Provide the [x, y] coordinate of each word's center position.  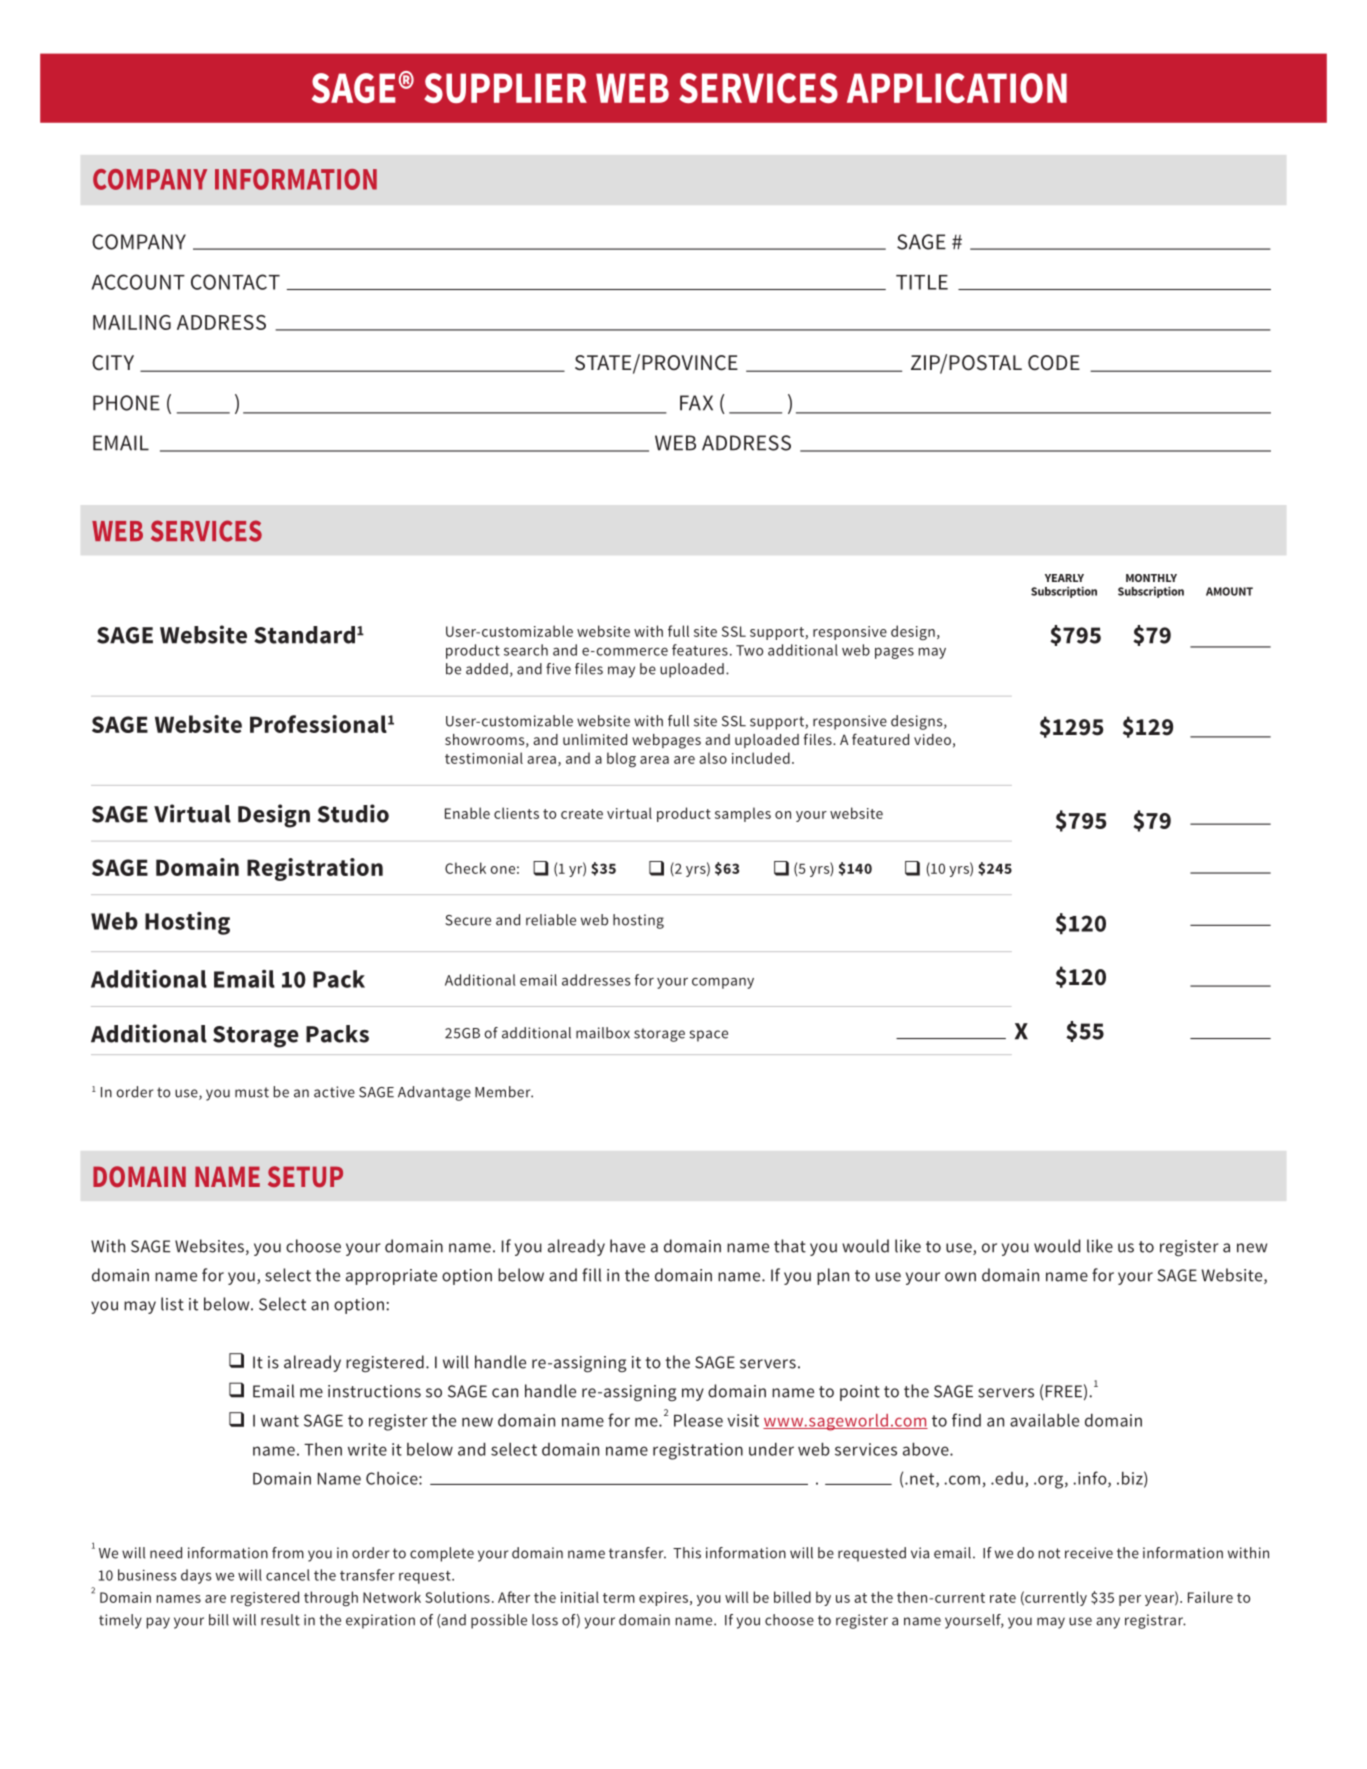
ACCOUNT [138, 282]
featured [880, 739]
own [960, 1277]
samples [743, 814]
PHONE [126, 403]
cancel [288, 1575]
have [627, 1246]
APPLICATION [957, 88]
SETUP [305, 1176]
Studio [353, 813]
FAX [696, 403]
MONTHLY [1151, 578]
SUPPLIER [505, 88]
